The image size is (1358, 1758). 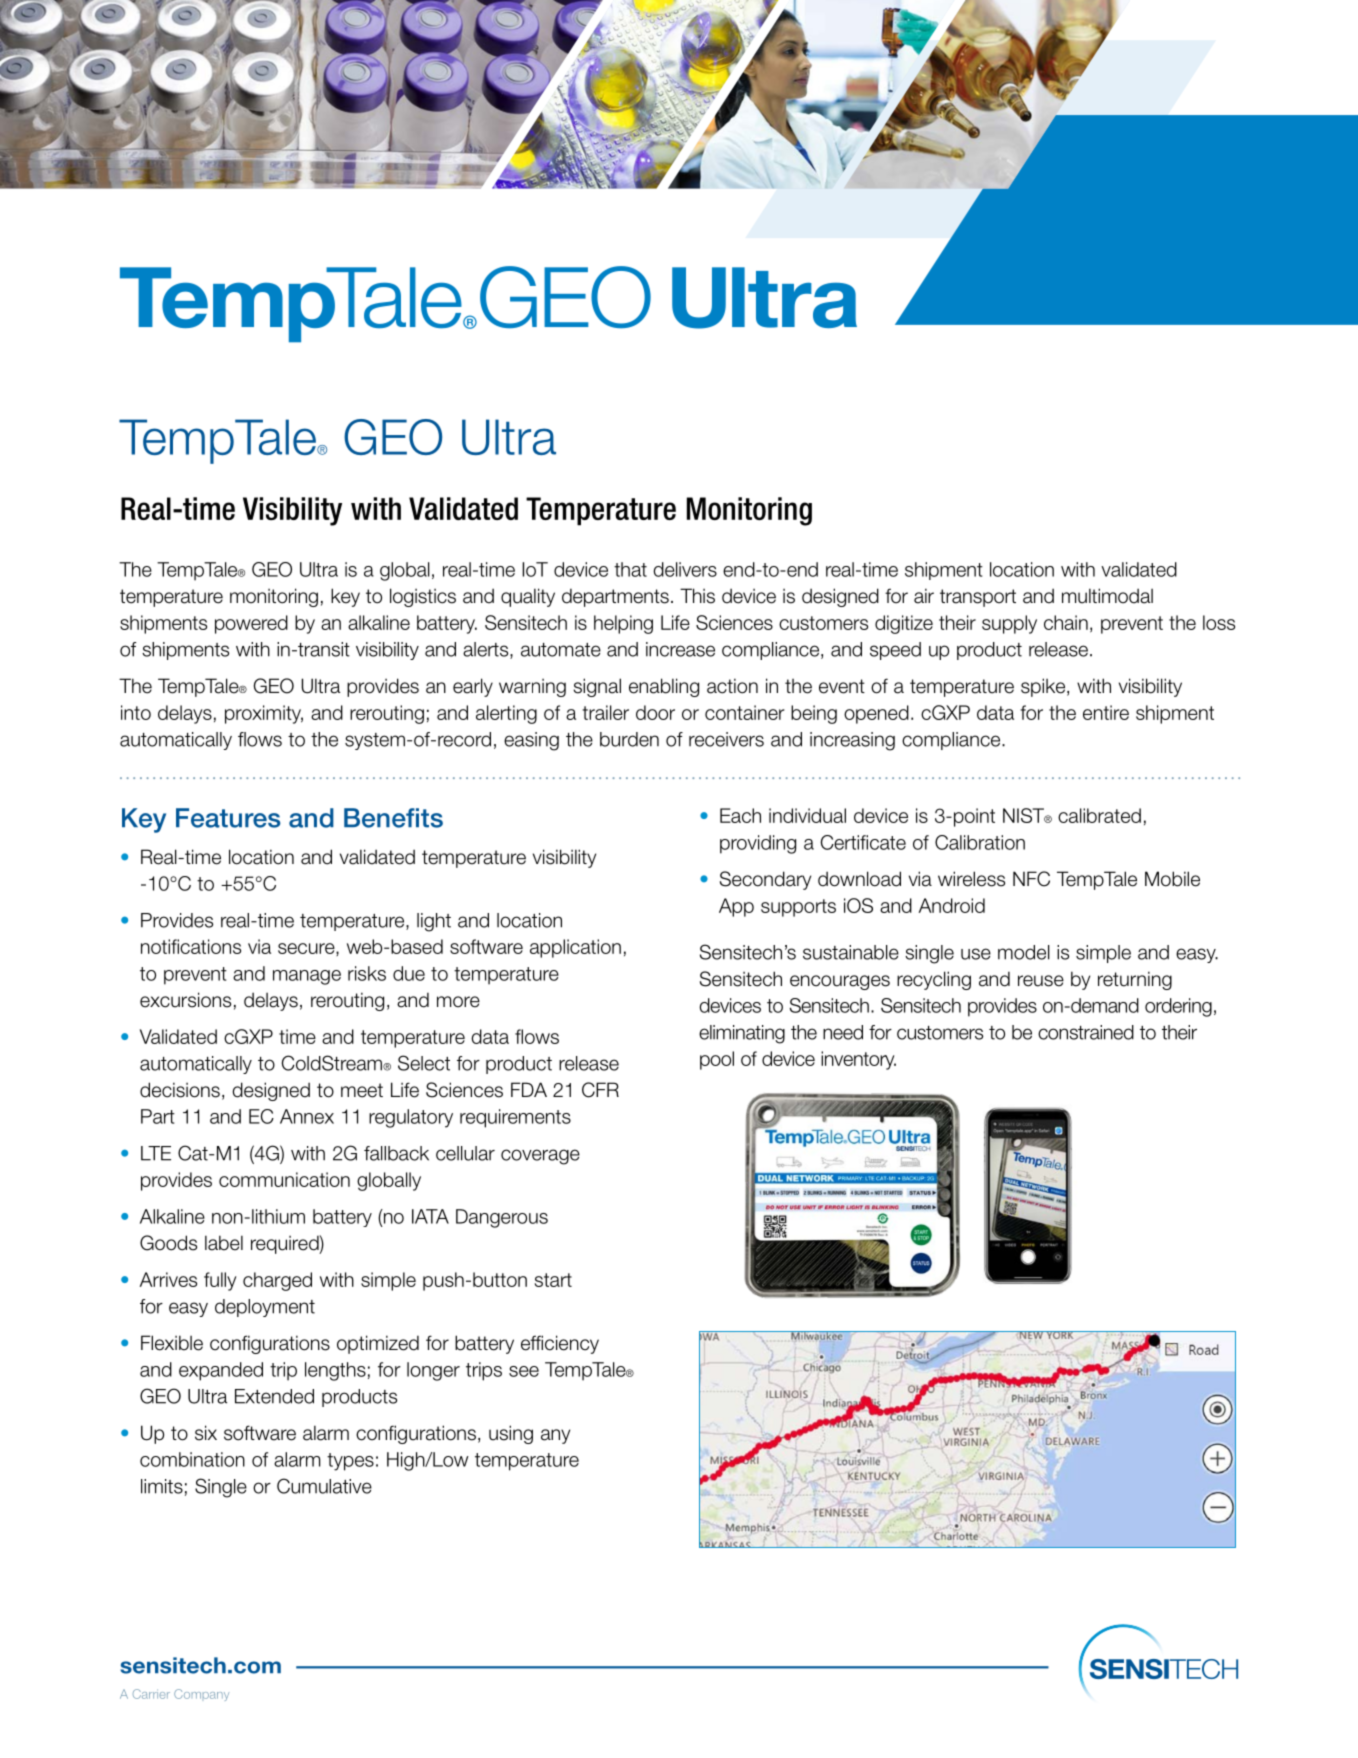 What do you see at coordinates (553, 1280) in the page?
I see `start` at bounding box center [553, 1280].
